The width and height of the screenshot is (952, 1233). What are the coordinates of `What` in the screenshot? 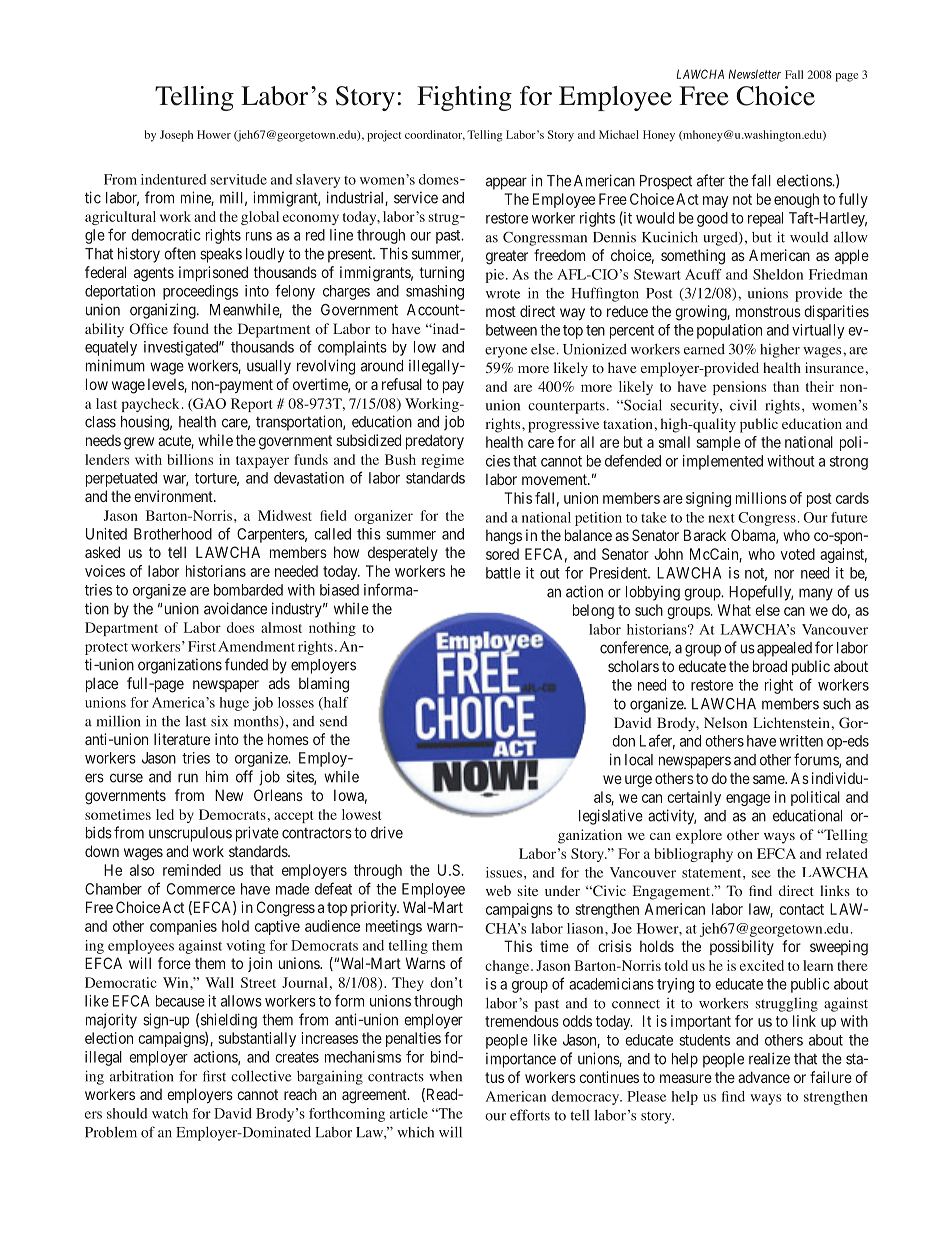 It's located at (734, 610).
